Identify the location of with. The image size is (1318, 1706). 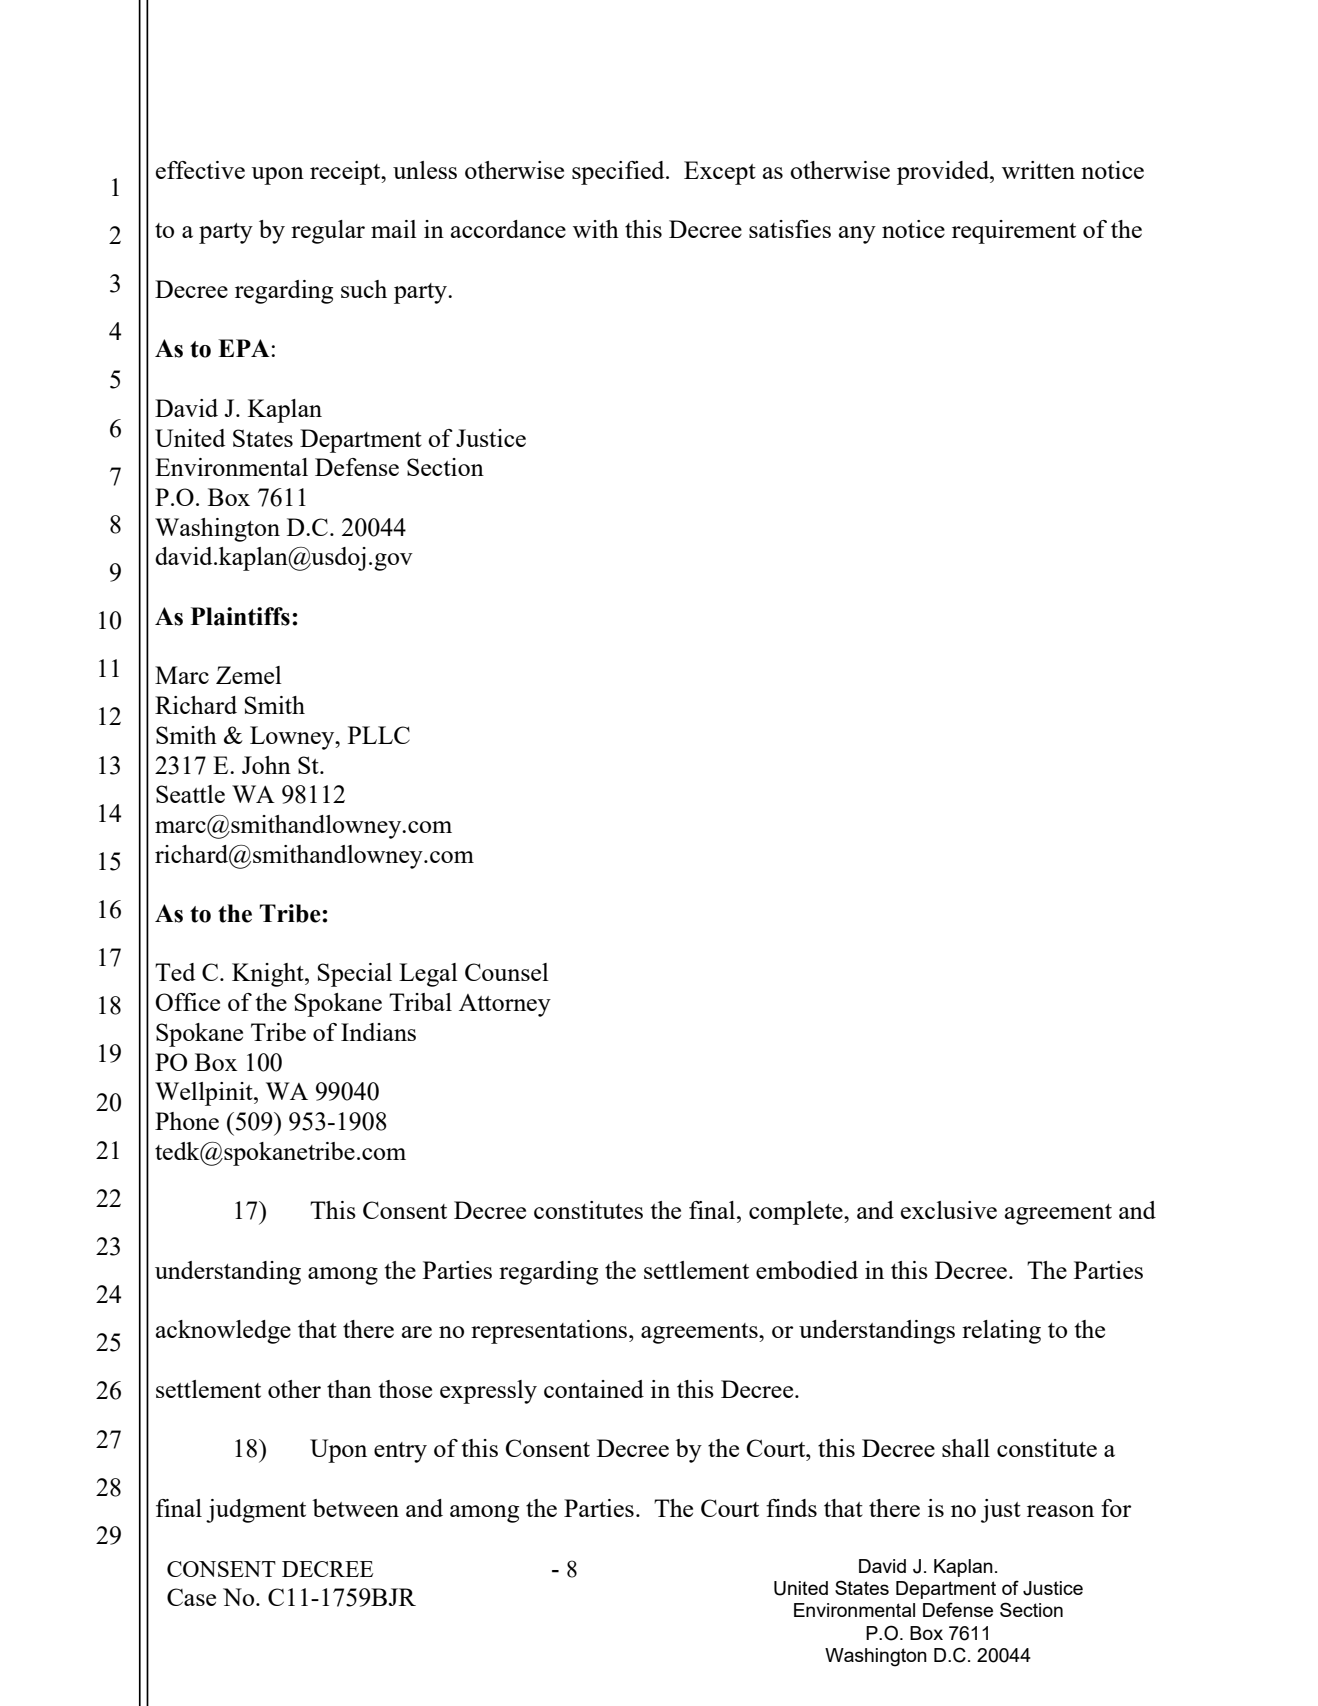
(596, 229).
